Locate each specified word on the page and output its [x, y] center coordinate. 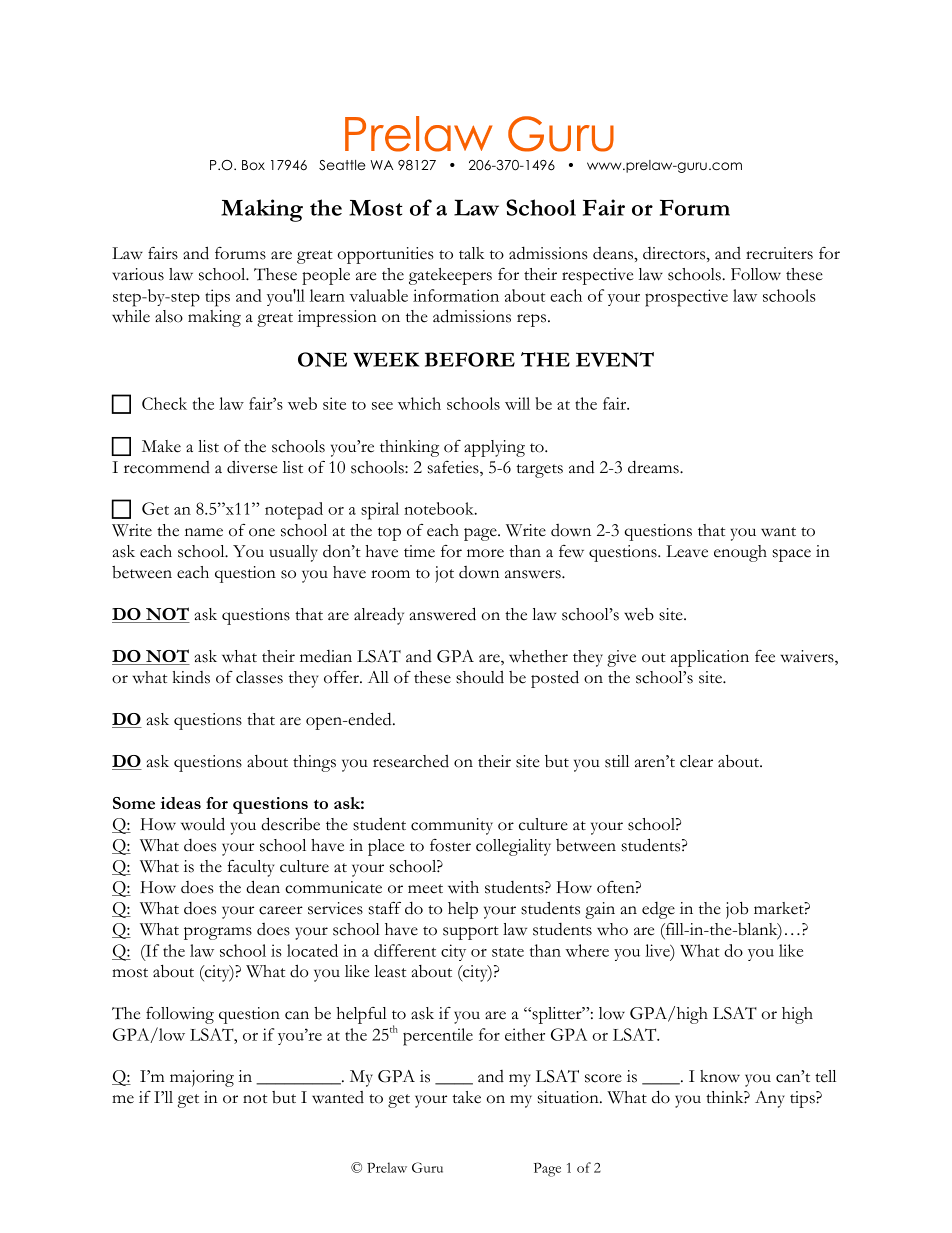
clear [696, 761]
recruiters [779, 253]
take [466, 1097]
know [720, 1076]
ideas [180, 803]
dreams [654, 467]
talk [472, 253]
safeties [454, 468]
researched [411, 761]
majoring [202, 1078]
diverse [252, 467]
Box [253, 165]
